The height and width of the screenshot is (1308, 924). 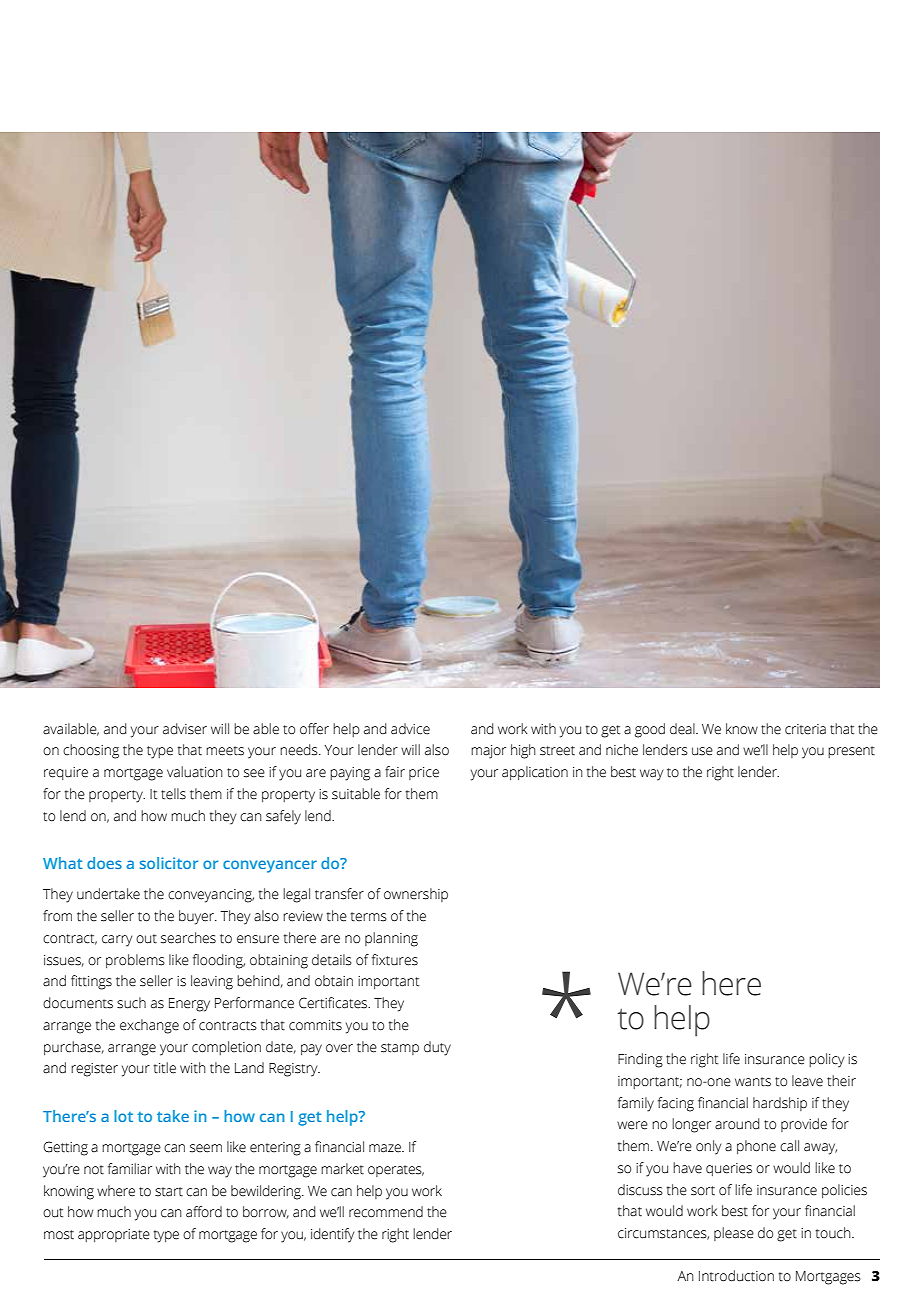 I want to click on wants, so click(x=753, y=1082).
